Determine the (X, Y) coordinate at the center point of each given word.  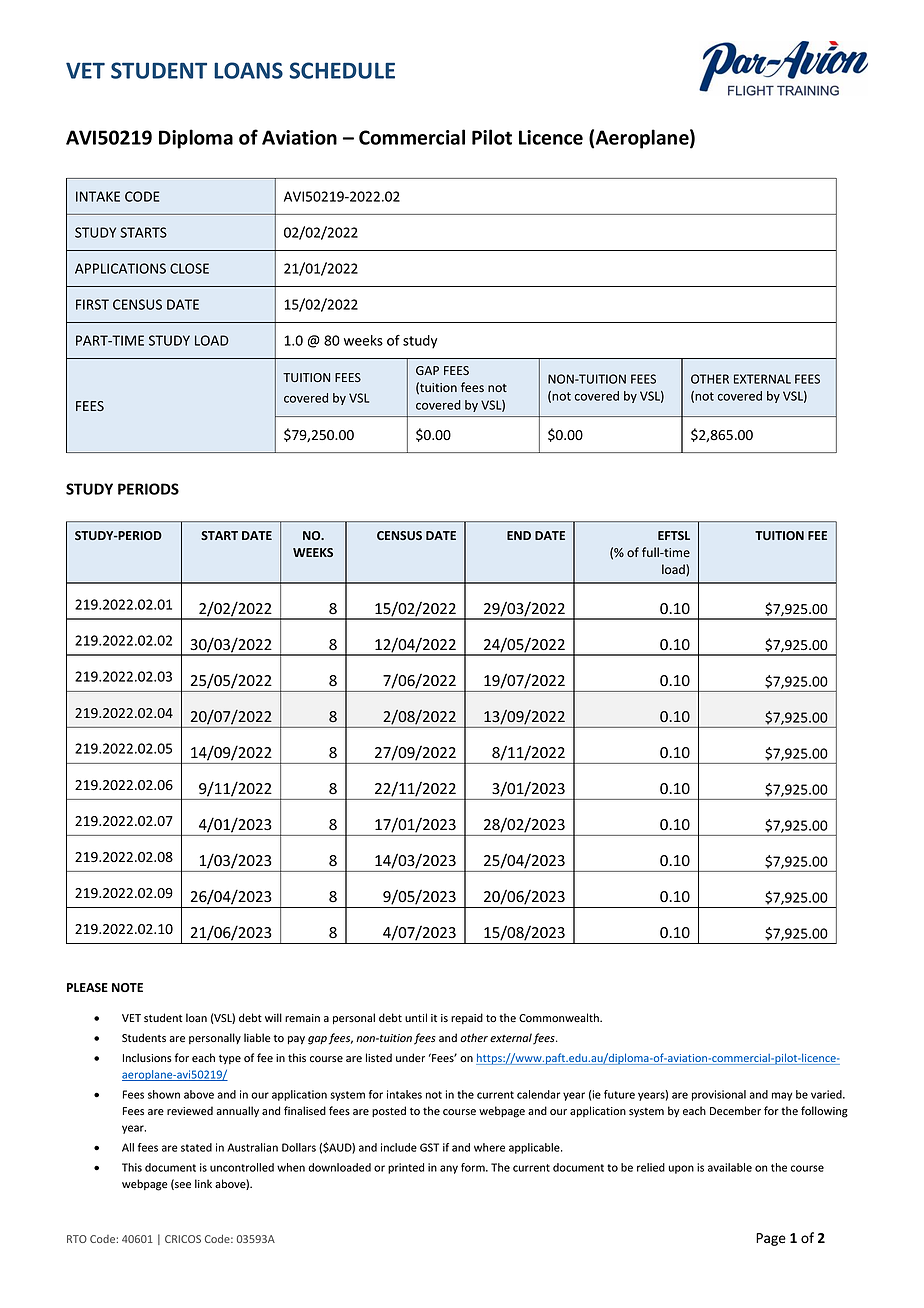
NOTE (127, 987)
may (782, 1096)
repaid (467, 1018)
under (410, 1057)
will (273, 1017)
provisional (719, 1095)
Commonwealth (560, 1018)
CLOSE (189, 268)
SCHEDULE (342, 70)
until (416, 1017)
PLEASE (87, 987)
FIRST (92, 304)
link (203, 1183)
